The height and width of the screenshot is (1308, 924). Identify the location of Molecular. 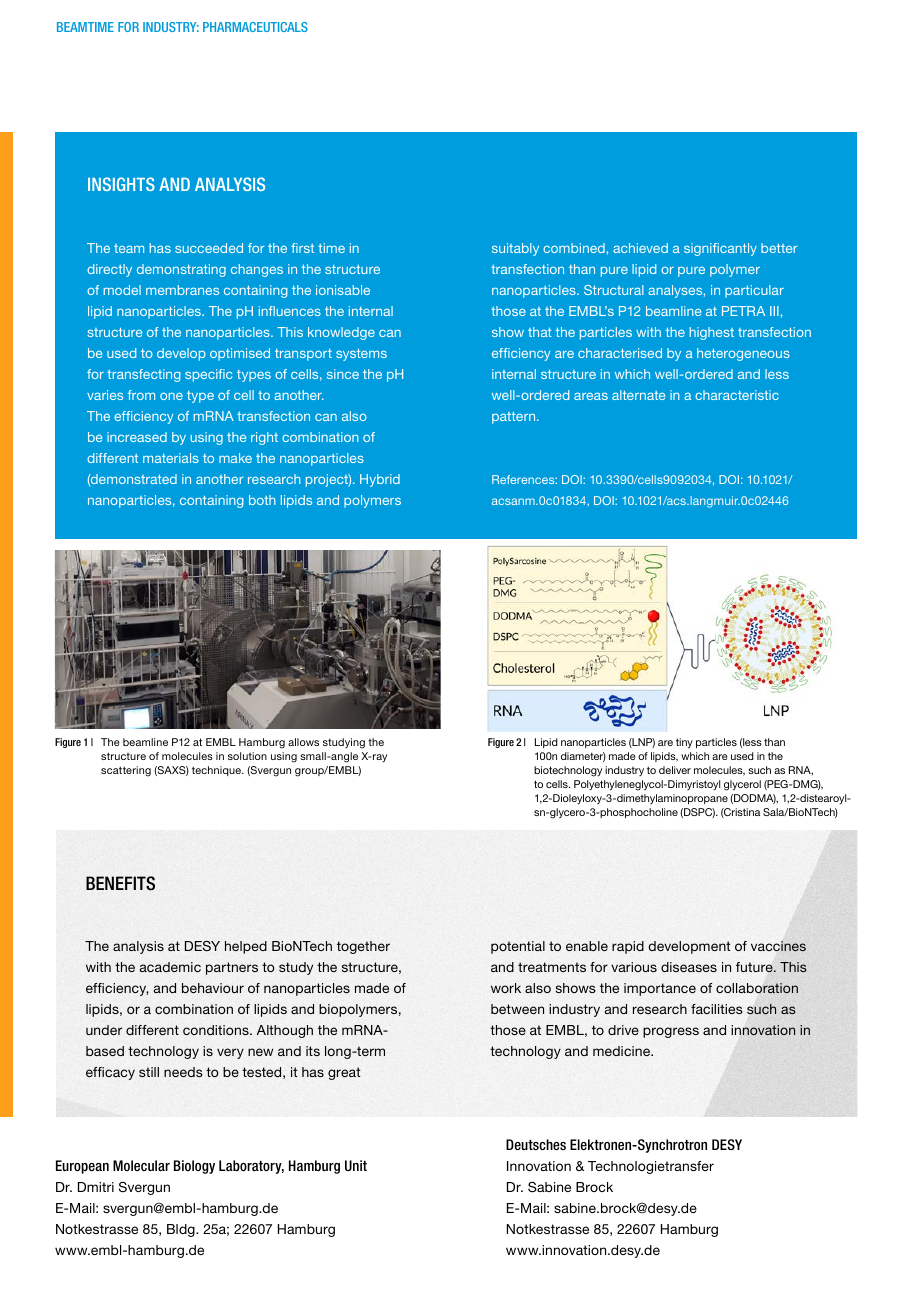
(141, 1165).
